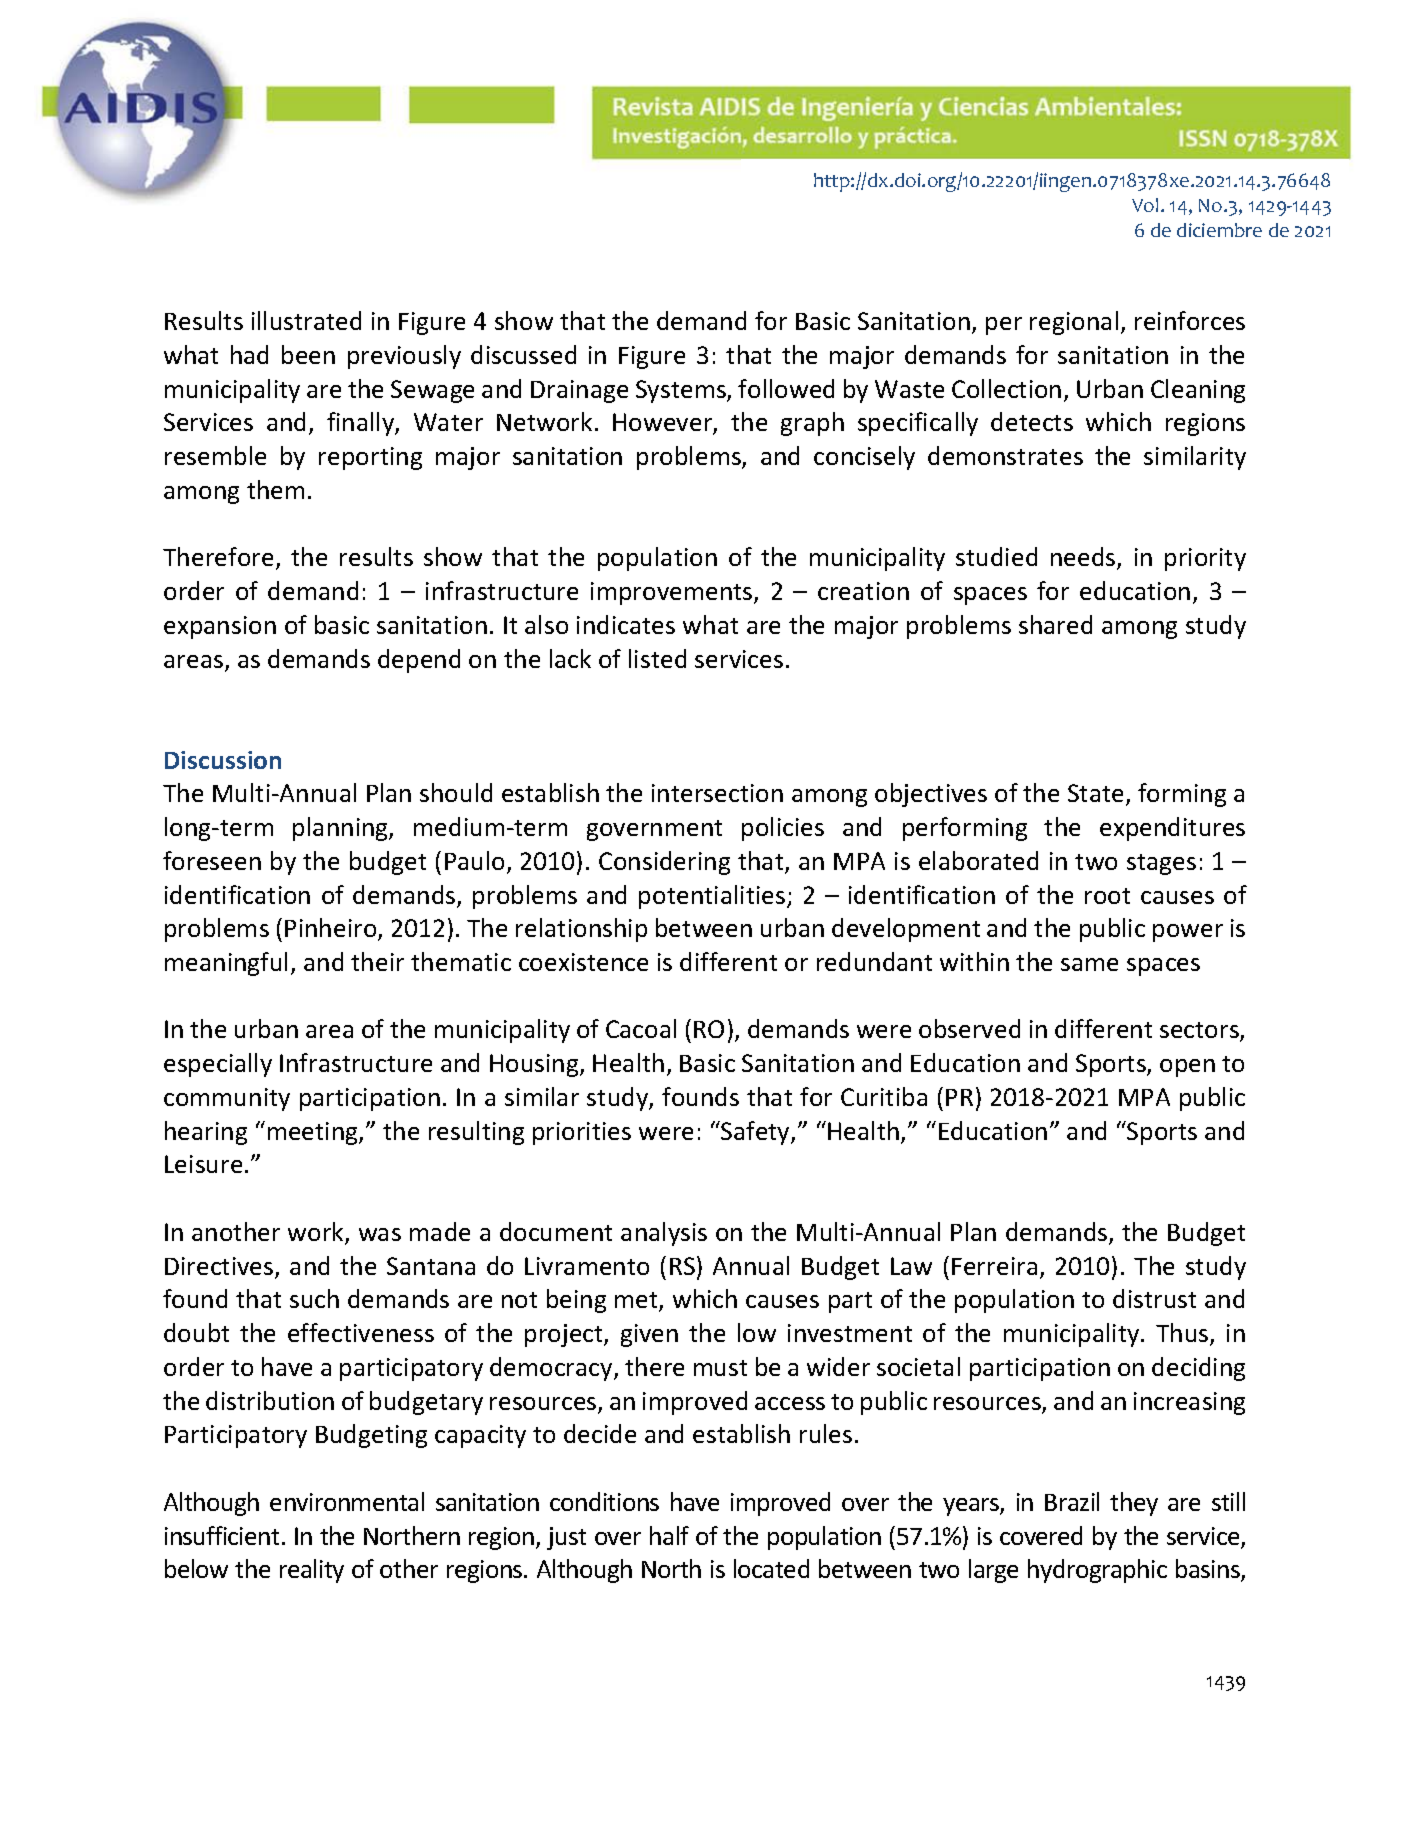 This screenshot has width=1410, height=1824. Describe the element at coordinates (1145, 205) in the screenshot. I see `Vol` at that location.
